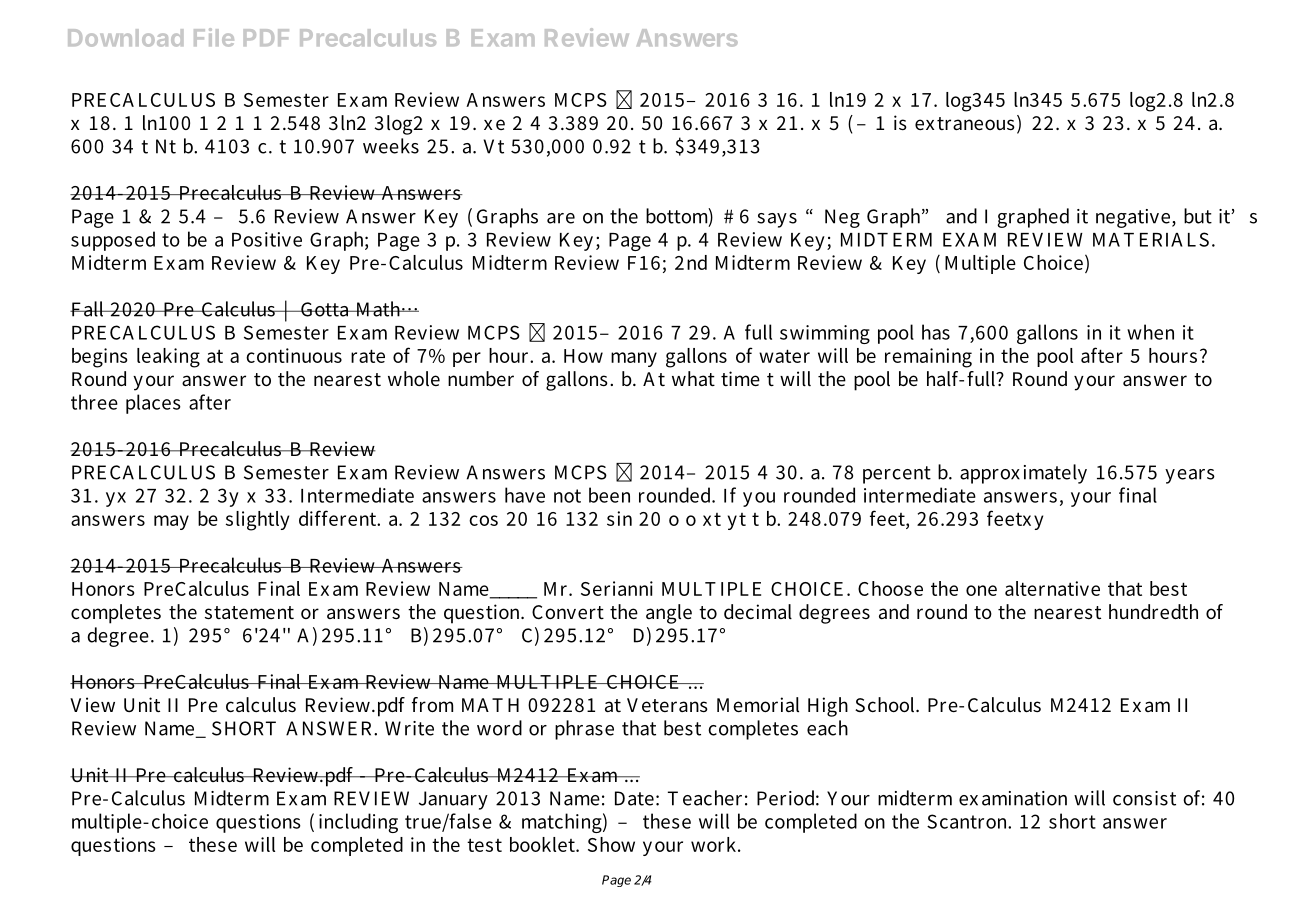 This screenshot has width=1308, height=924. Describe the element at coordinates (609, 495) in the screenshot. I see `been` at that location.
